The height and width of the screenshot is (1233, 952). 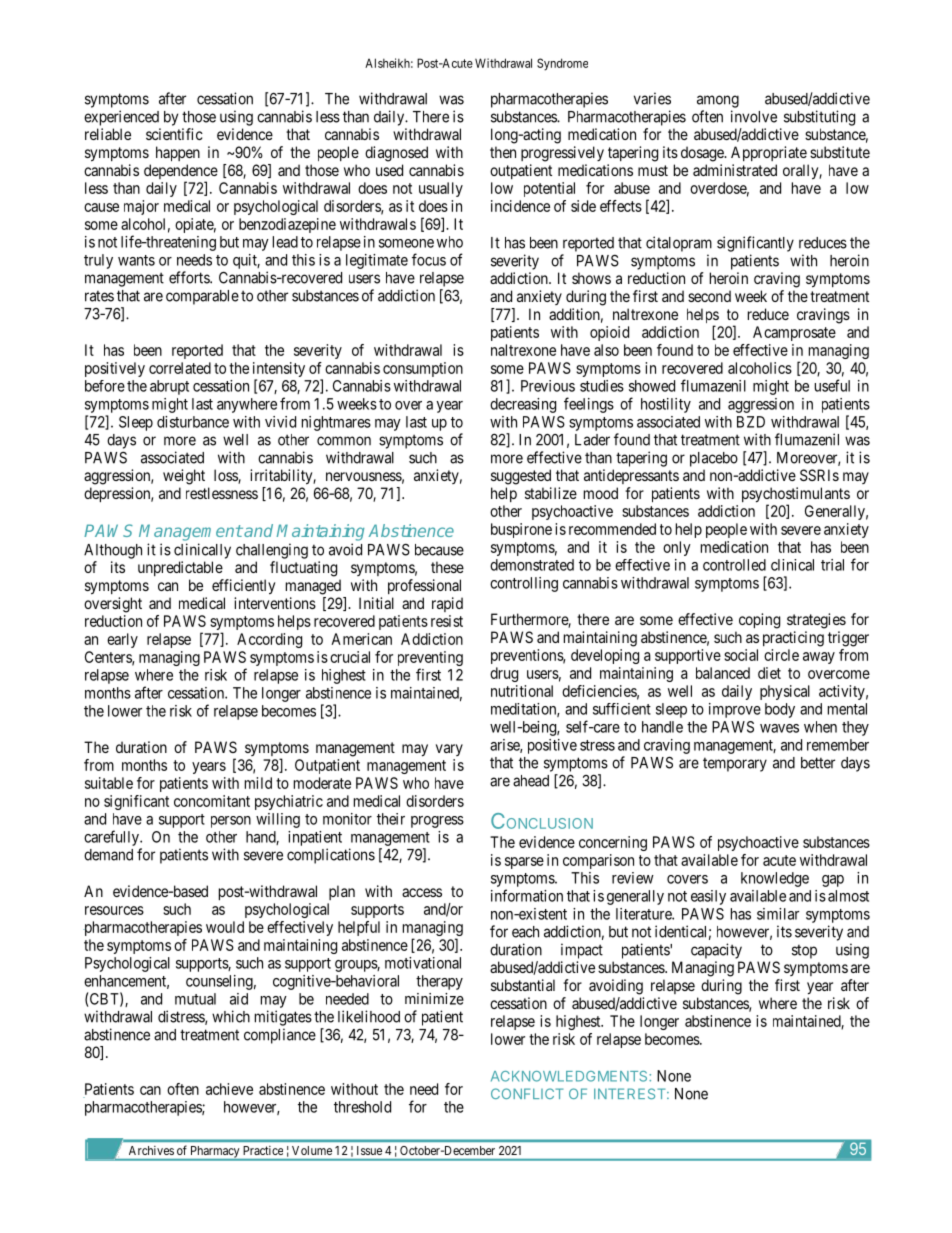 What do you see at coordinates (447, 604) in the screenshot?
I see `rapid` at bounding box center [447, 604].
